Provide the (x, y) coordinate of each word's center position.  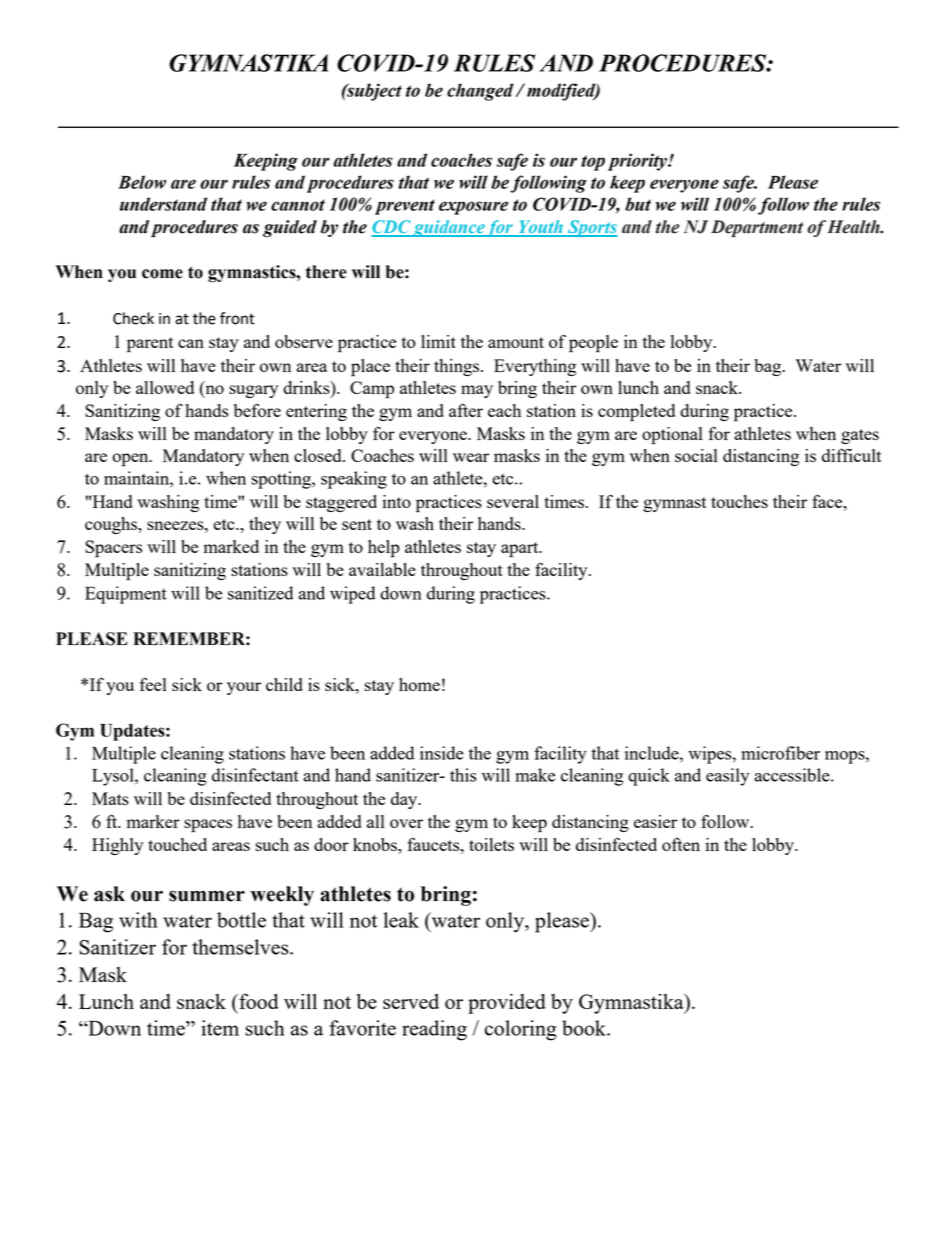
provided (507, 1003)
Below (142, 182)
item (220, 1028)
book (585, 1028)
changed (480, 92)
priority (638, 162)
